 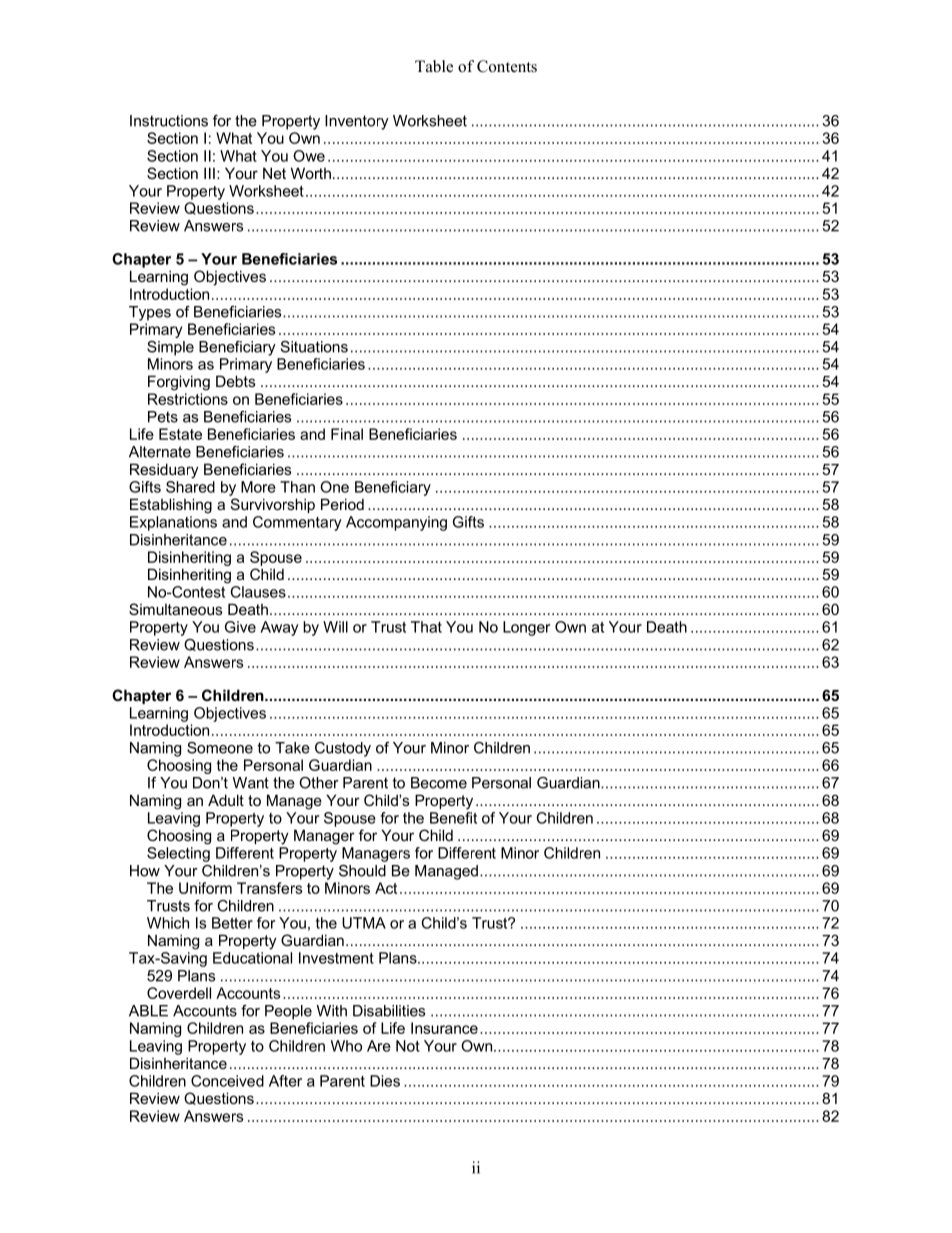 I want to click on Simultaneous, so click(x=175, y=609).
